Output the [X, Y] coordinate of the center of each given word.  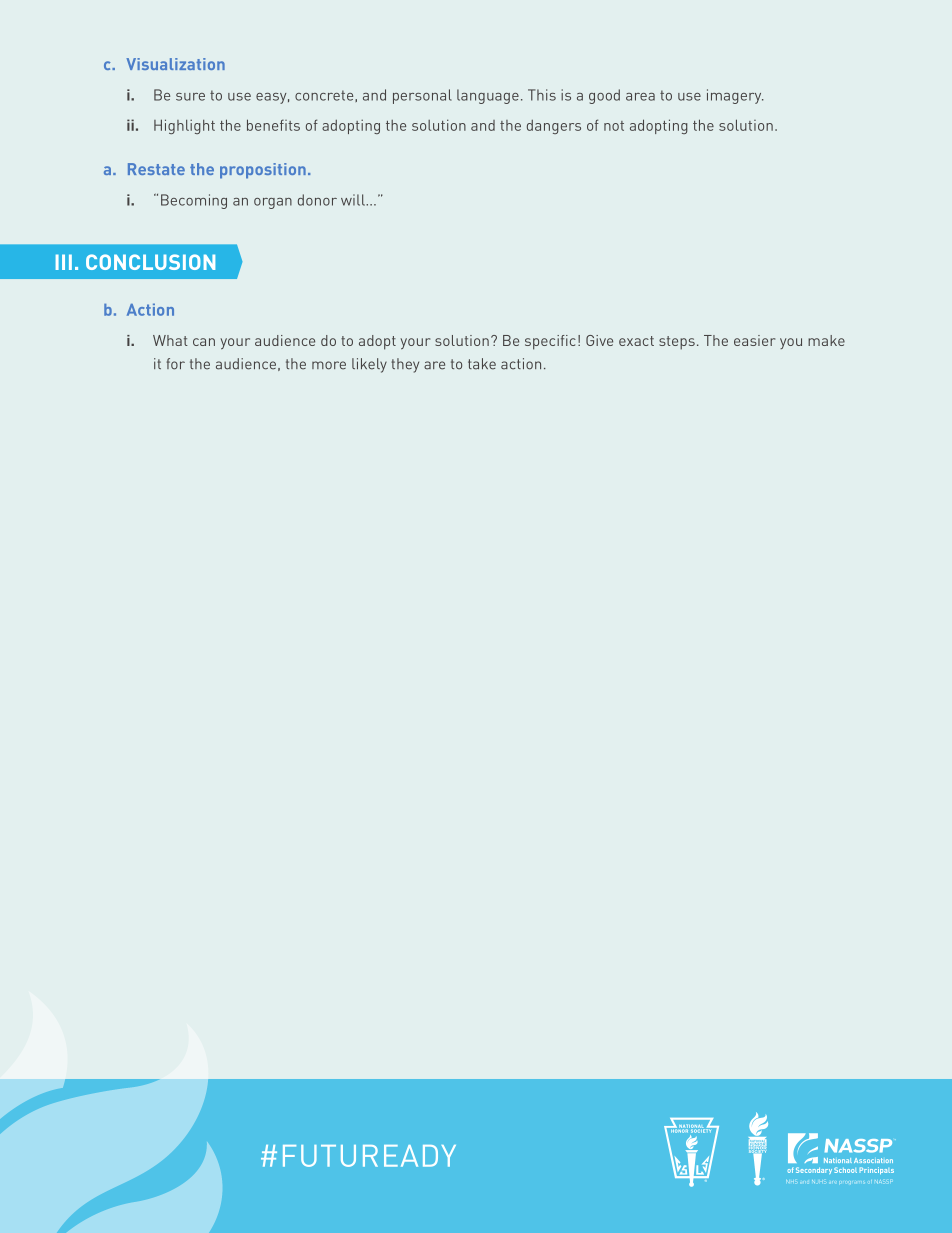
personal [422, 96]
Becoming [194, 201]
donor [317, 200]
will [354, 200]
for [176, 364]
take [482, 364]
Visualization [175, 64]
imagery [735, 96]
